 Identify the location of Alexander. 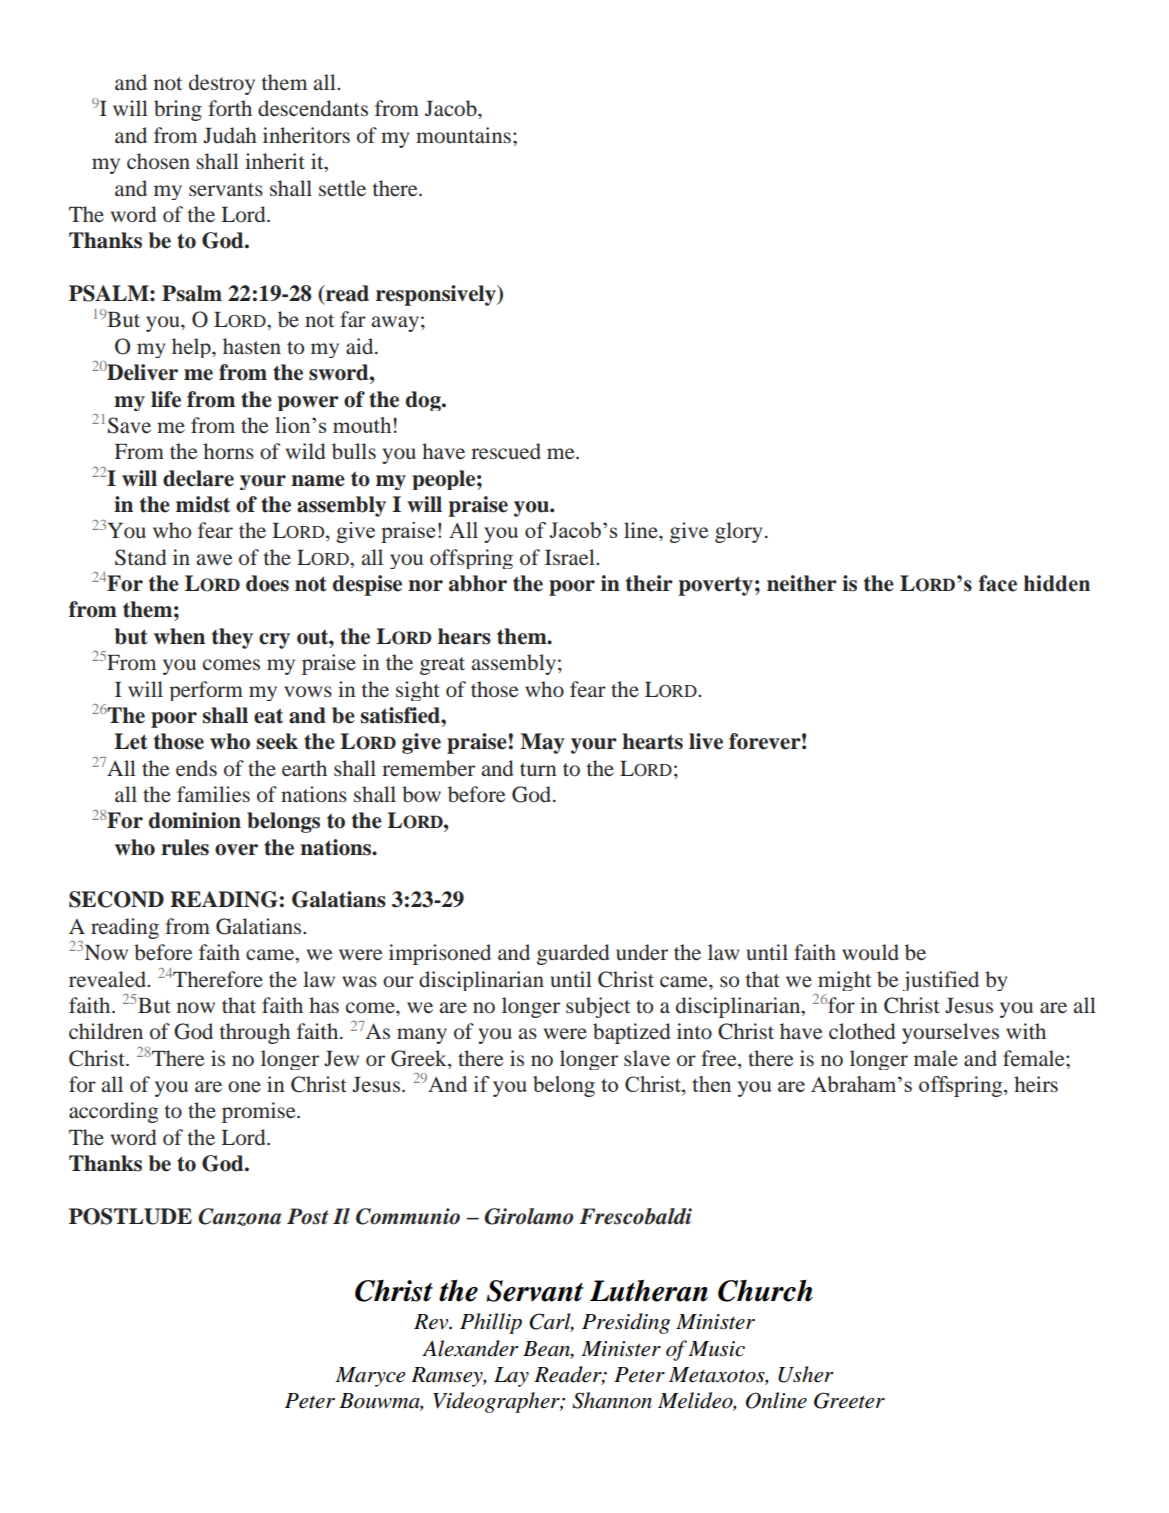
(470, 1348).
